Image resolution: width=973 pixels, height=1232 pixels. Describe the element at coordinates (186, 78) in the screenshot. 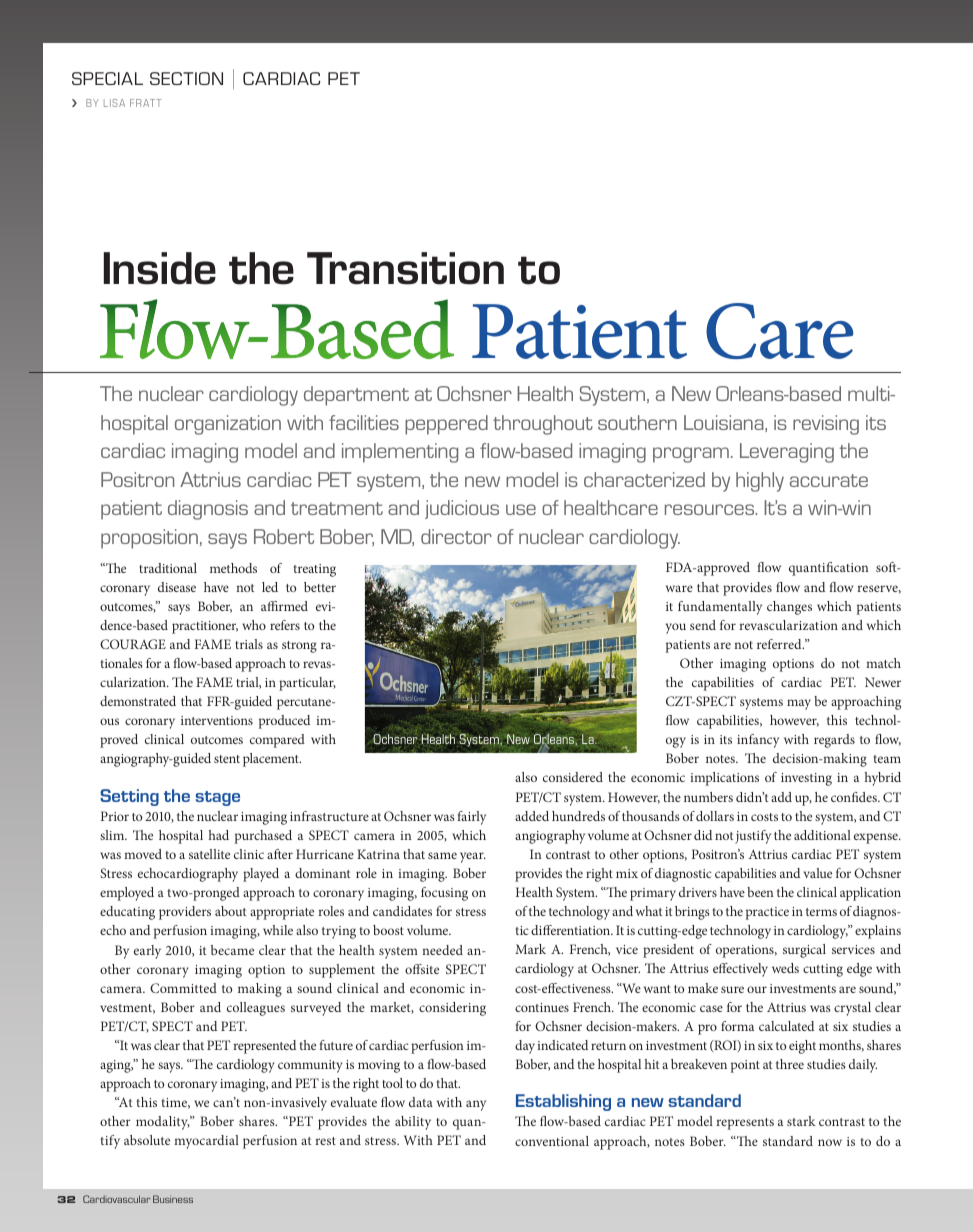

I see `SECTION` at that location.
